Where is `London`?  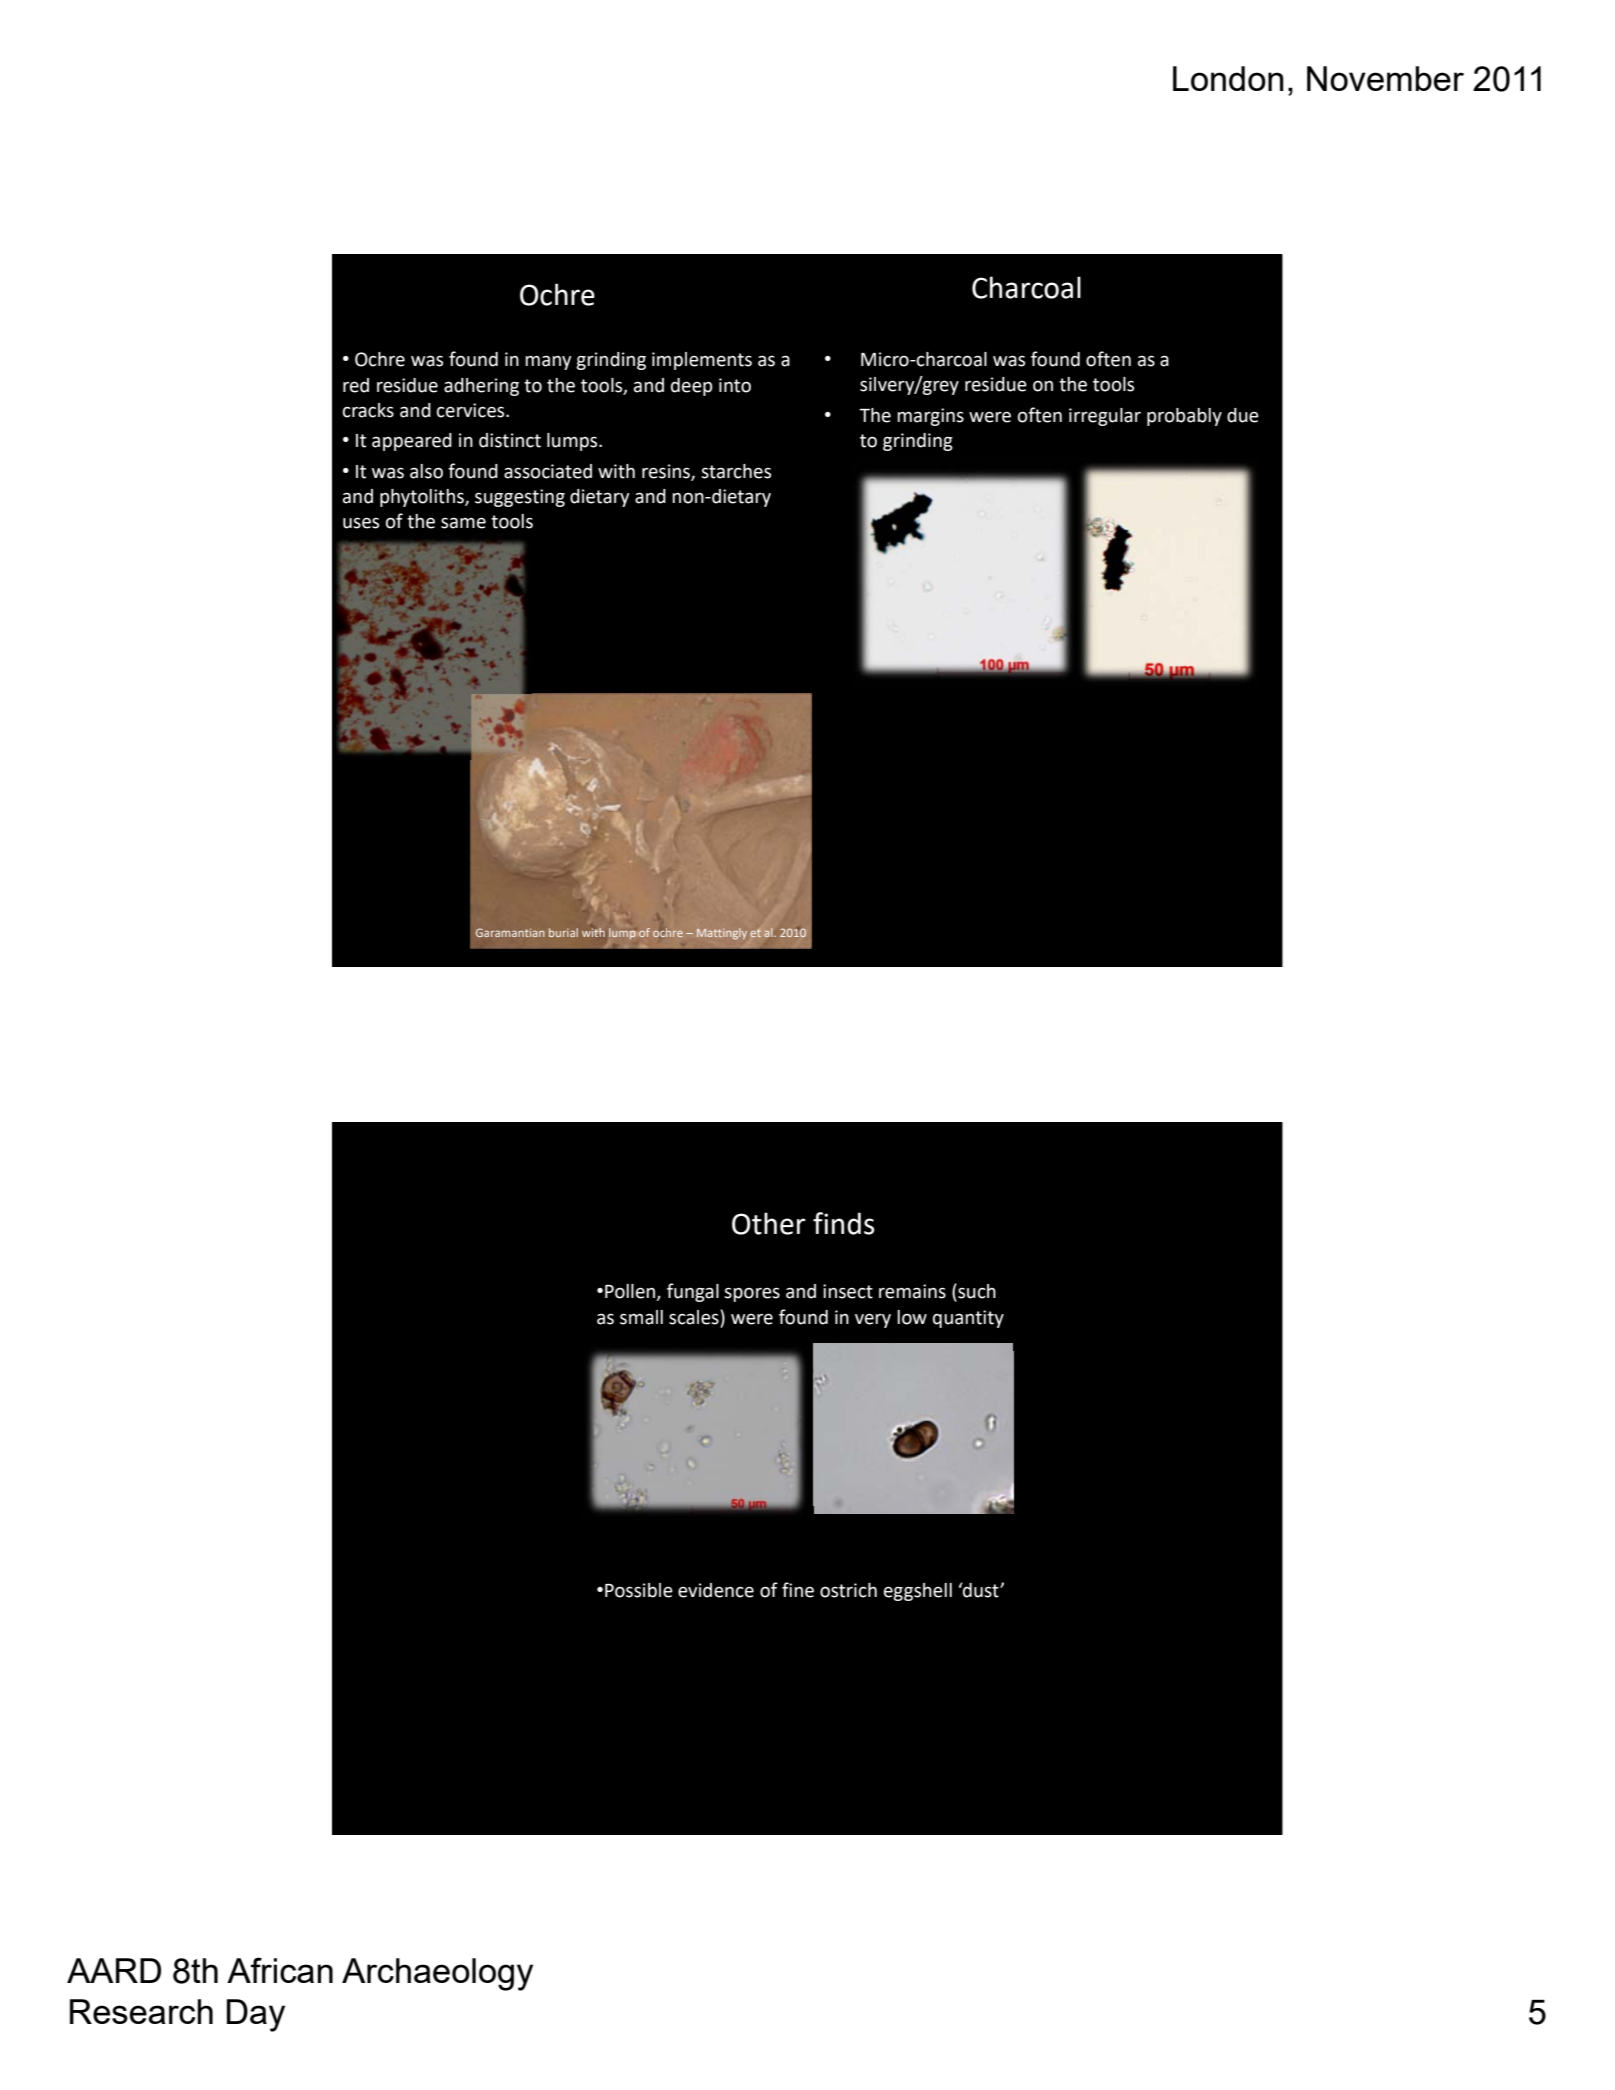
London is located at coordinates (1228, 78).
